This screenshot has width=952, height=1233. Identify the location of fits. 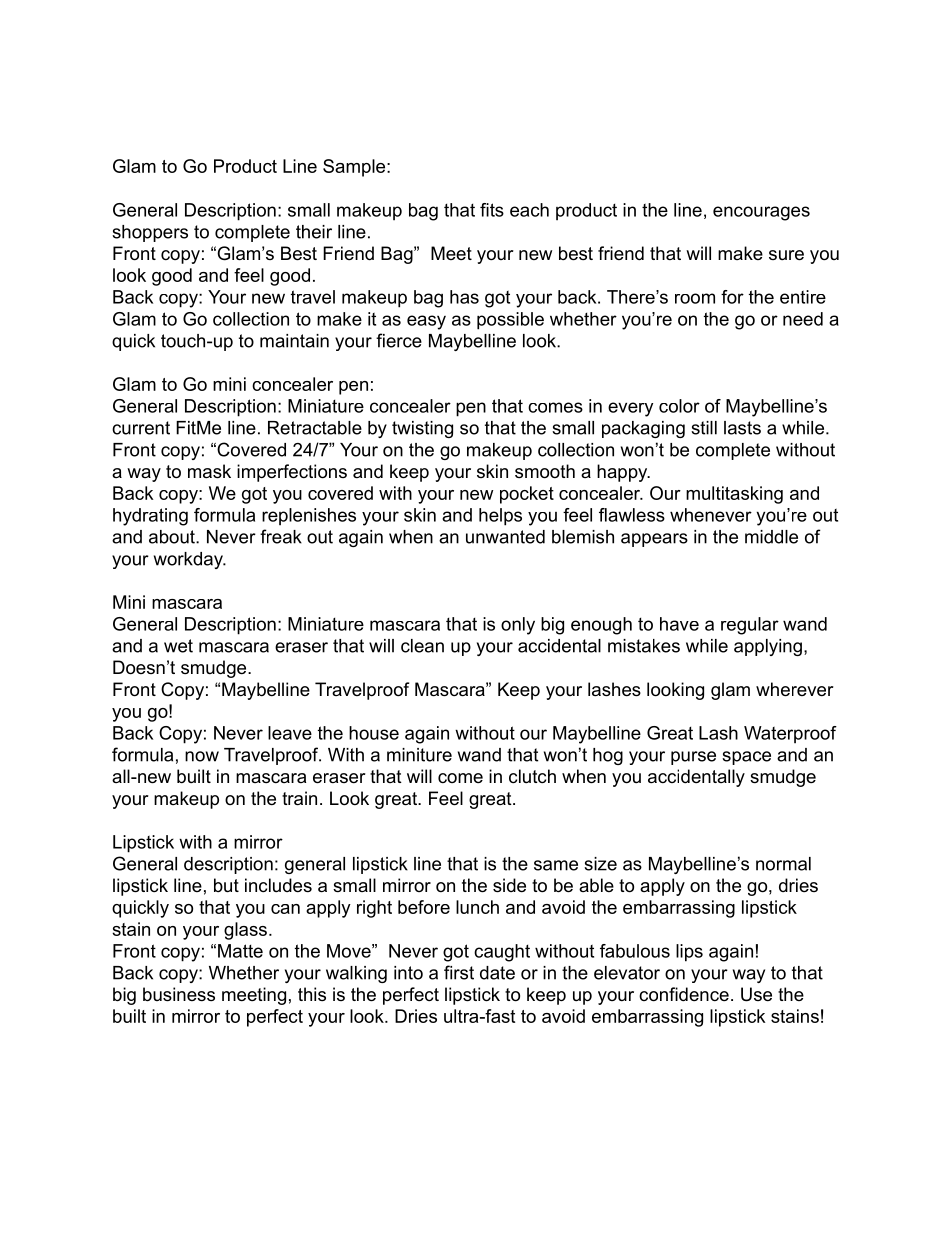
(492, 210).
